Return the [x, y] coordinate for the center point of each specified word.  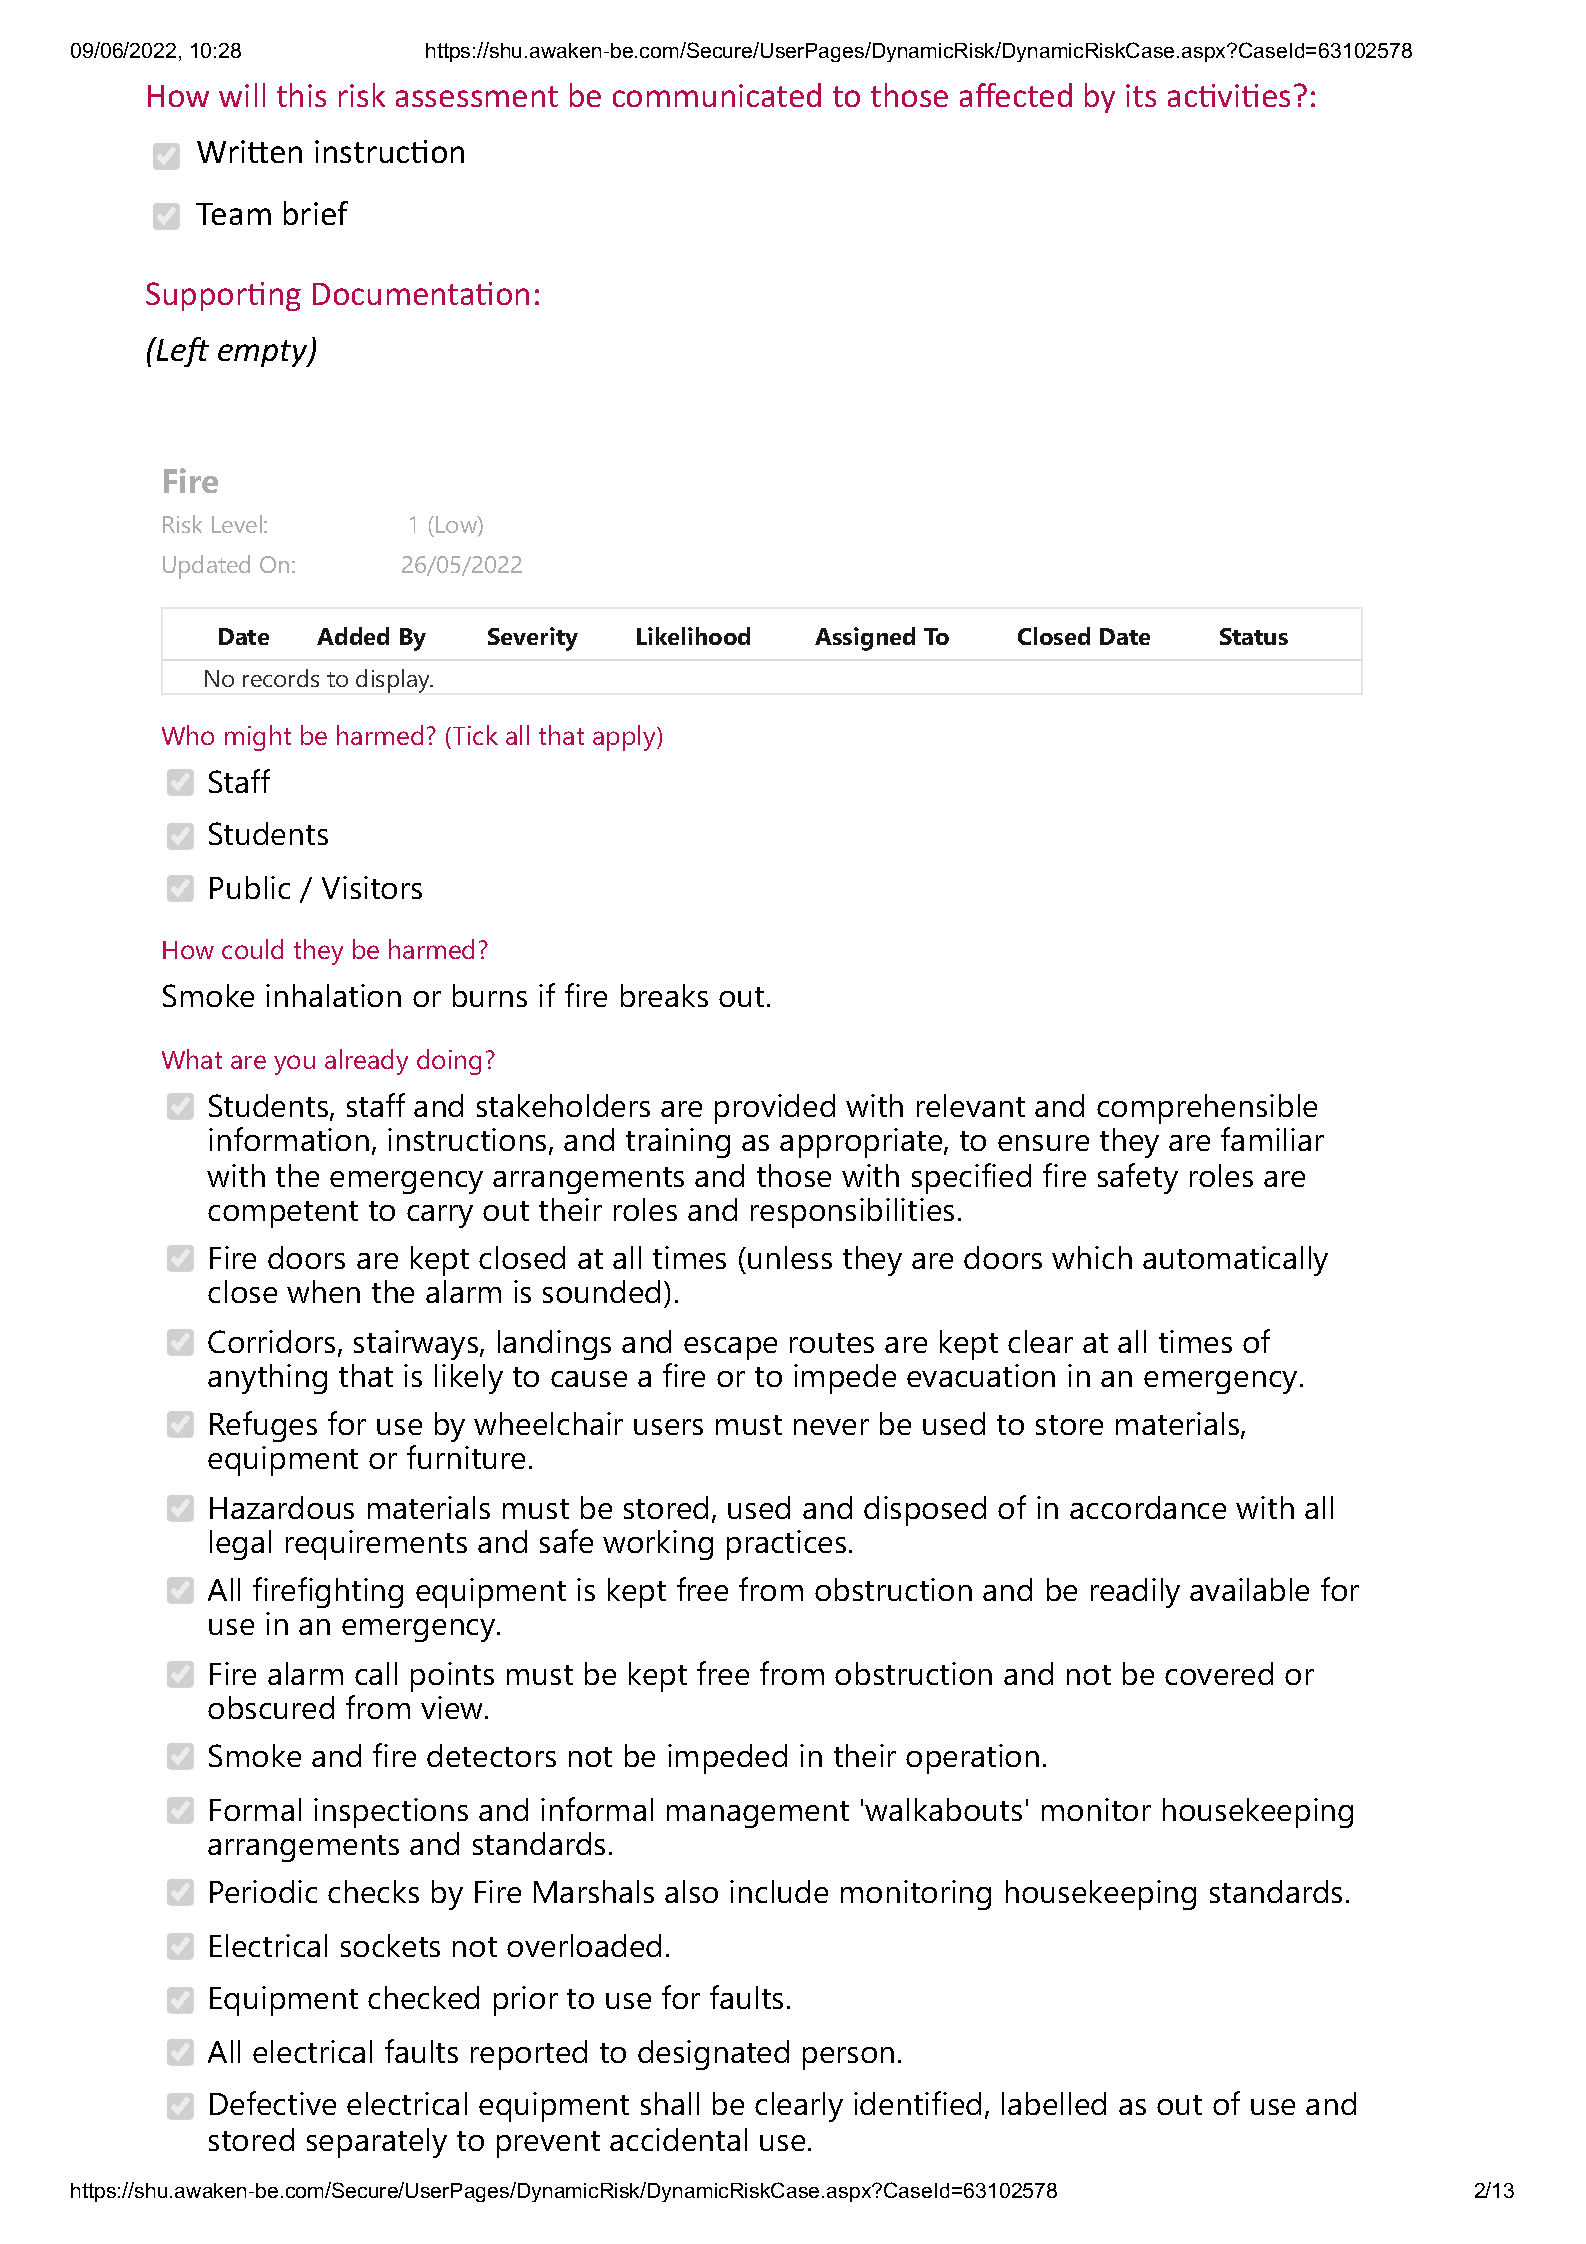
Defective [273, 2103]
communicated [717, 95]
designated [713, 2055]
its [1141, 95]
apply [625, 738]
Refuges [263, 1426]
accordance [1148, 1507]
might [258, 738]
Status [1254, 636]
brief [316, 213]
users [668, 1427]
